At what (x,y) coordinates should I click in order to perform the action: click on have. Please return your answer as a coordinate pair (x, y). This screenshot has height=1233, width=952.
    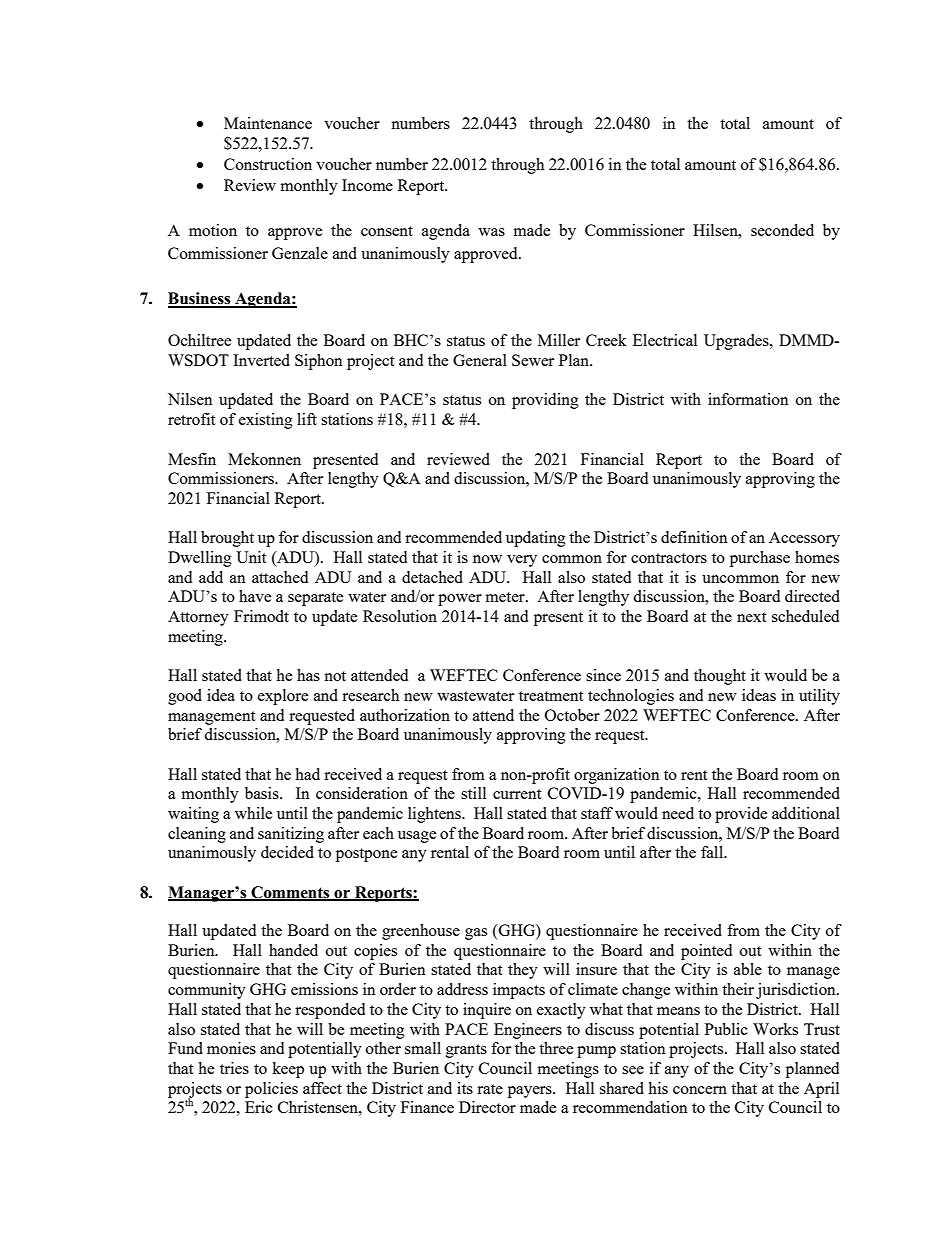
    Looking at the image, I should click on (255, 596).
